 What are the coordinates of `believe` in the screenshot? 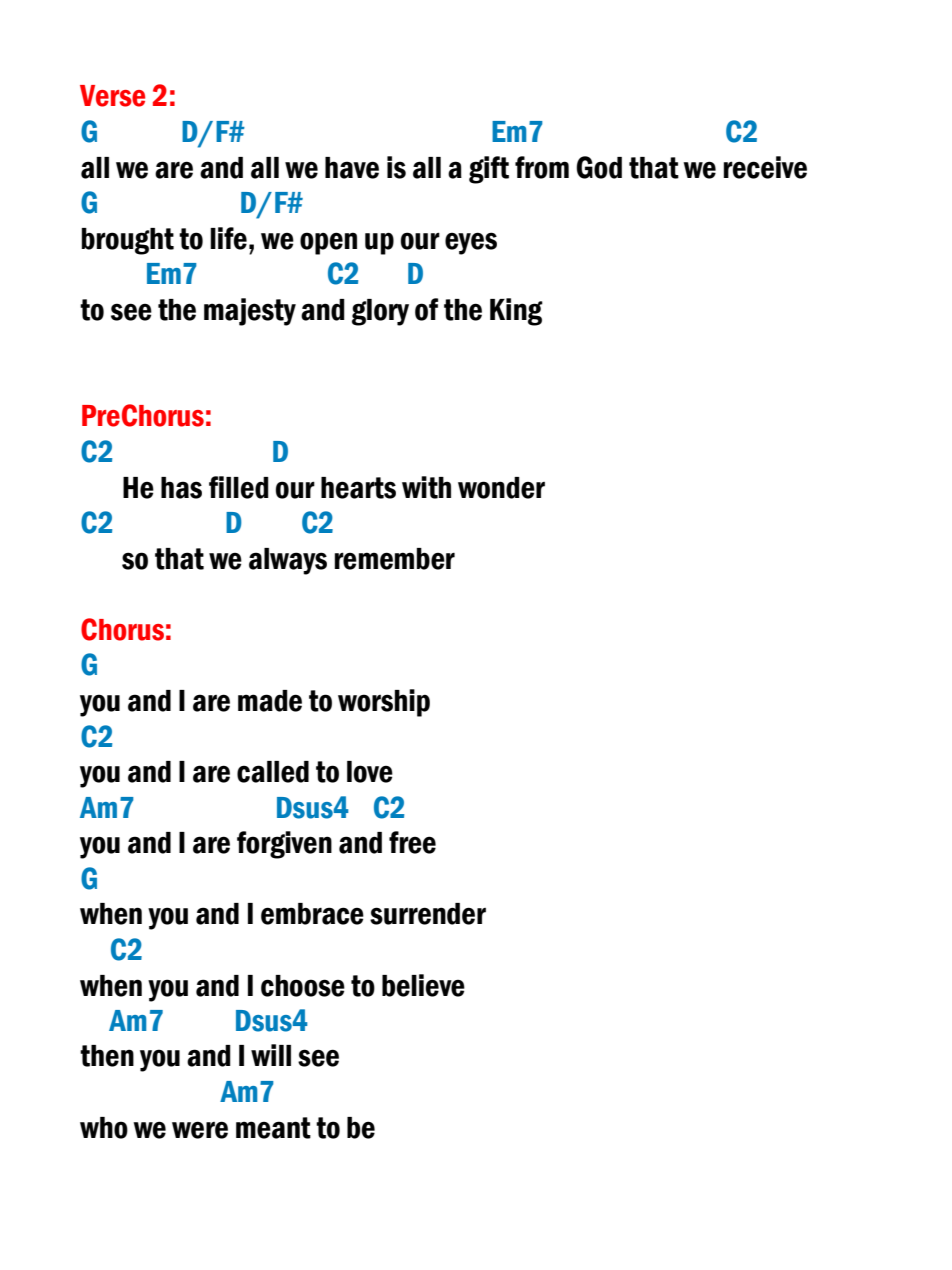 It's located at (423, 985).
